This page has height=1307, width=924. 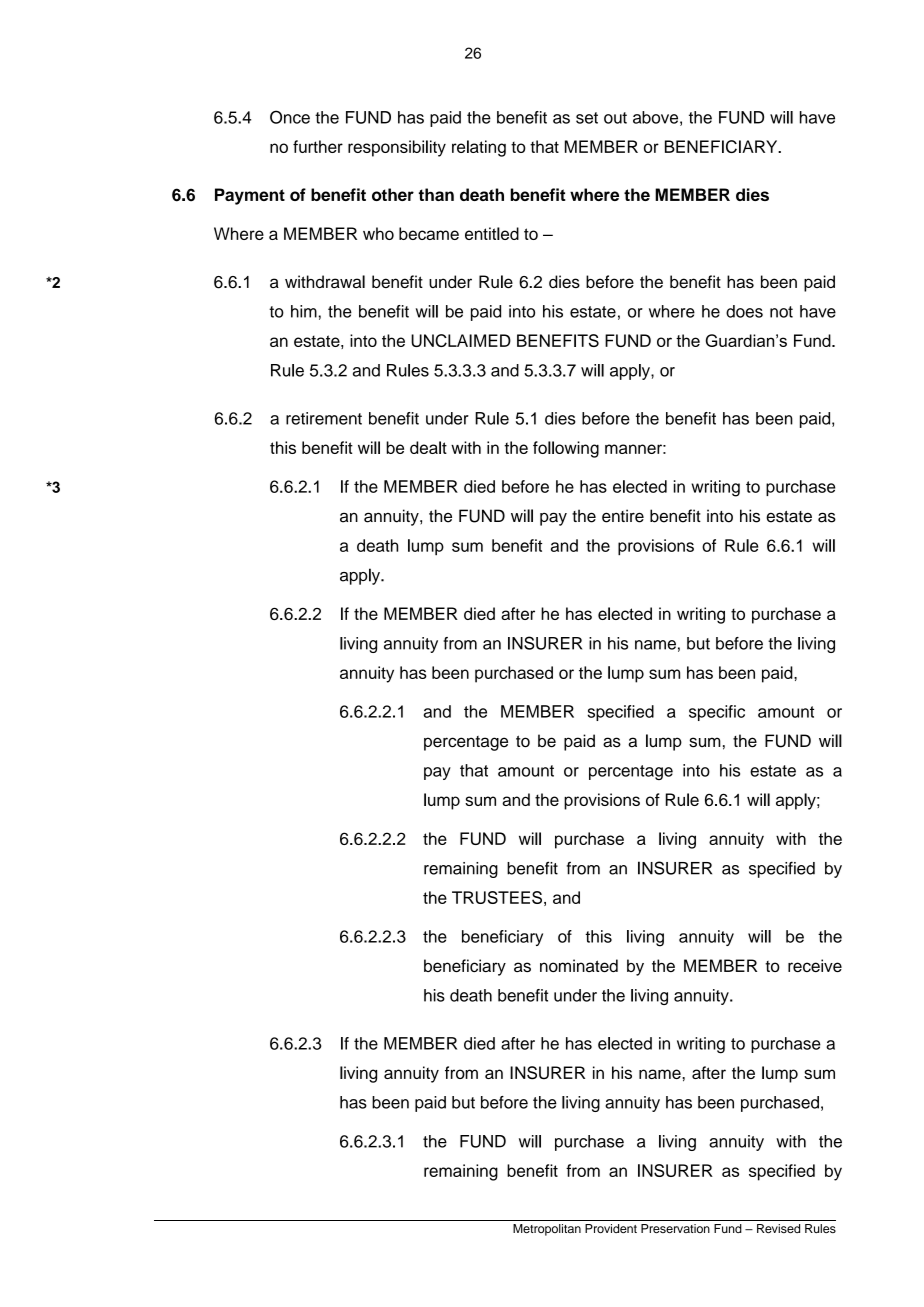 I want to click on does, so click(x=744, y=311).
